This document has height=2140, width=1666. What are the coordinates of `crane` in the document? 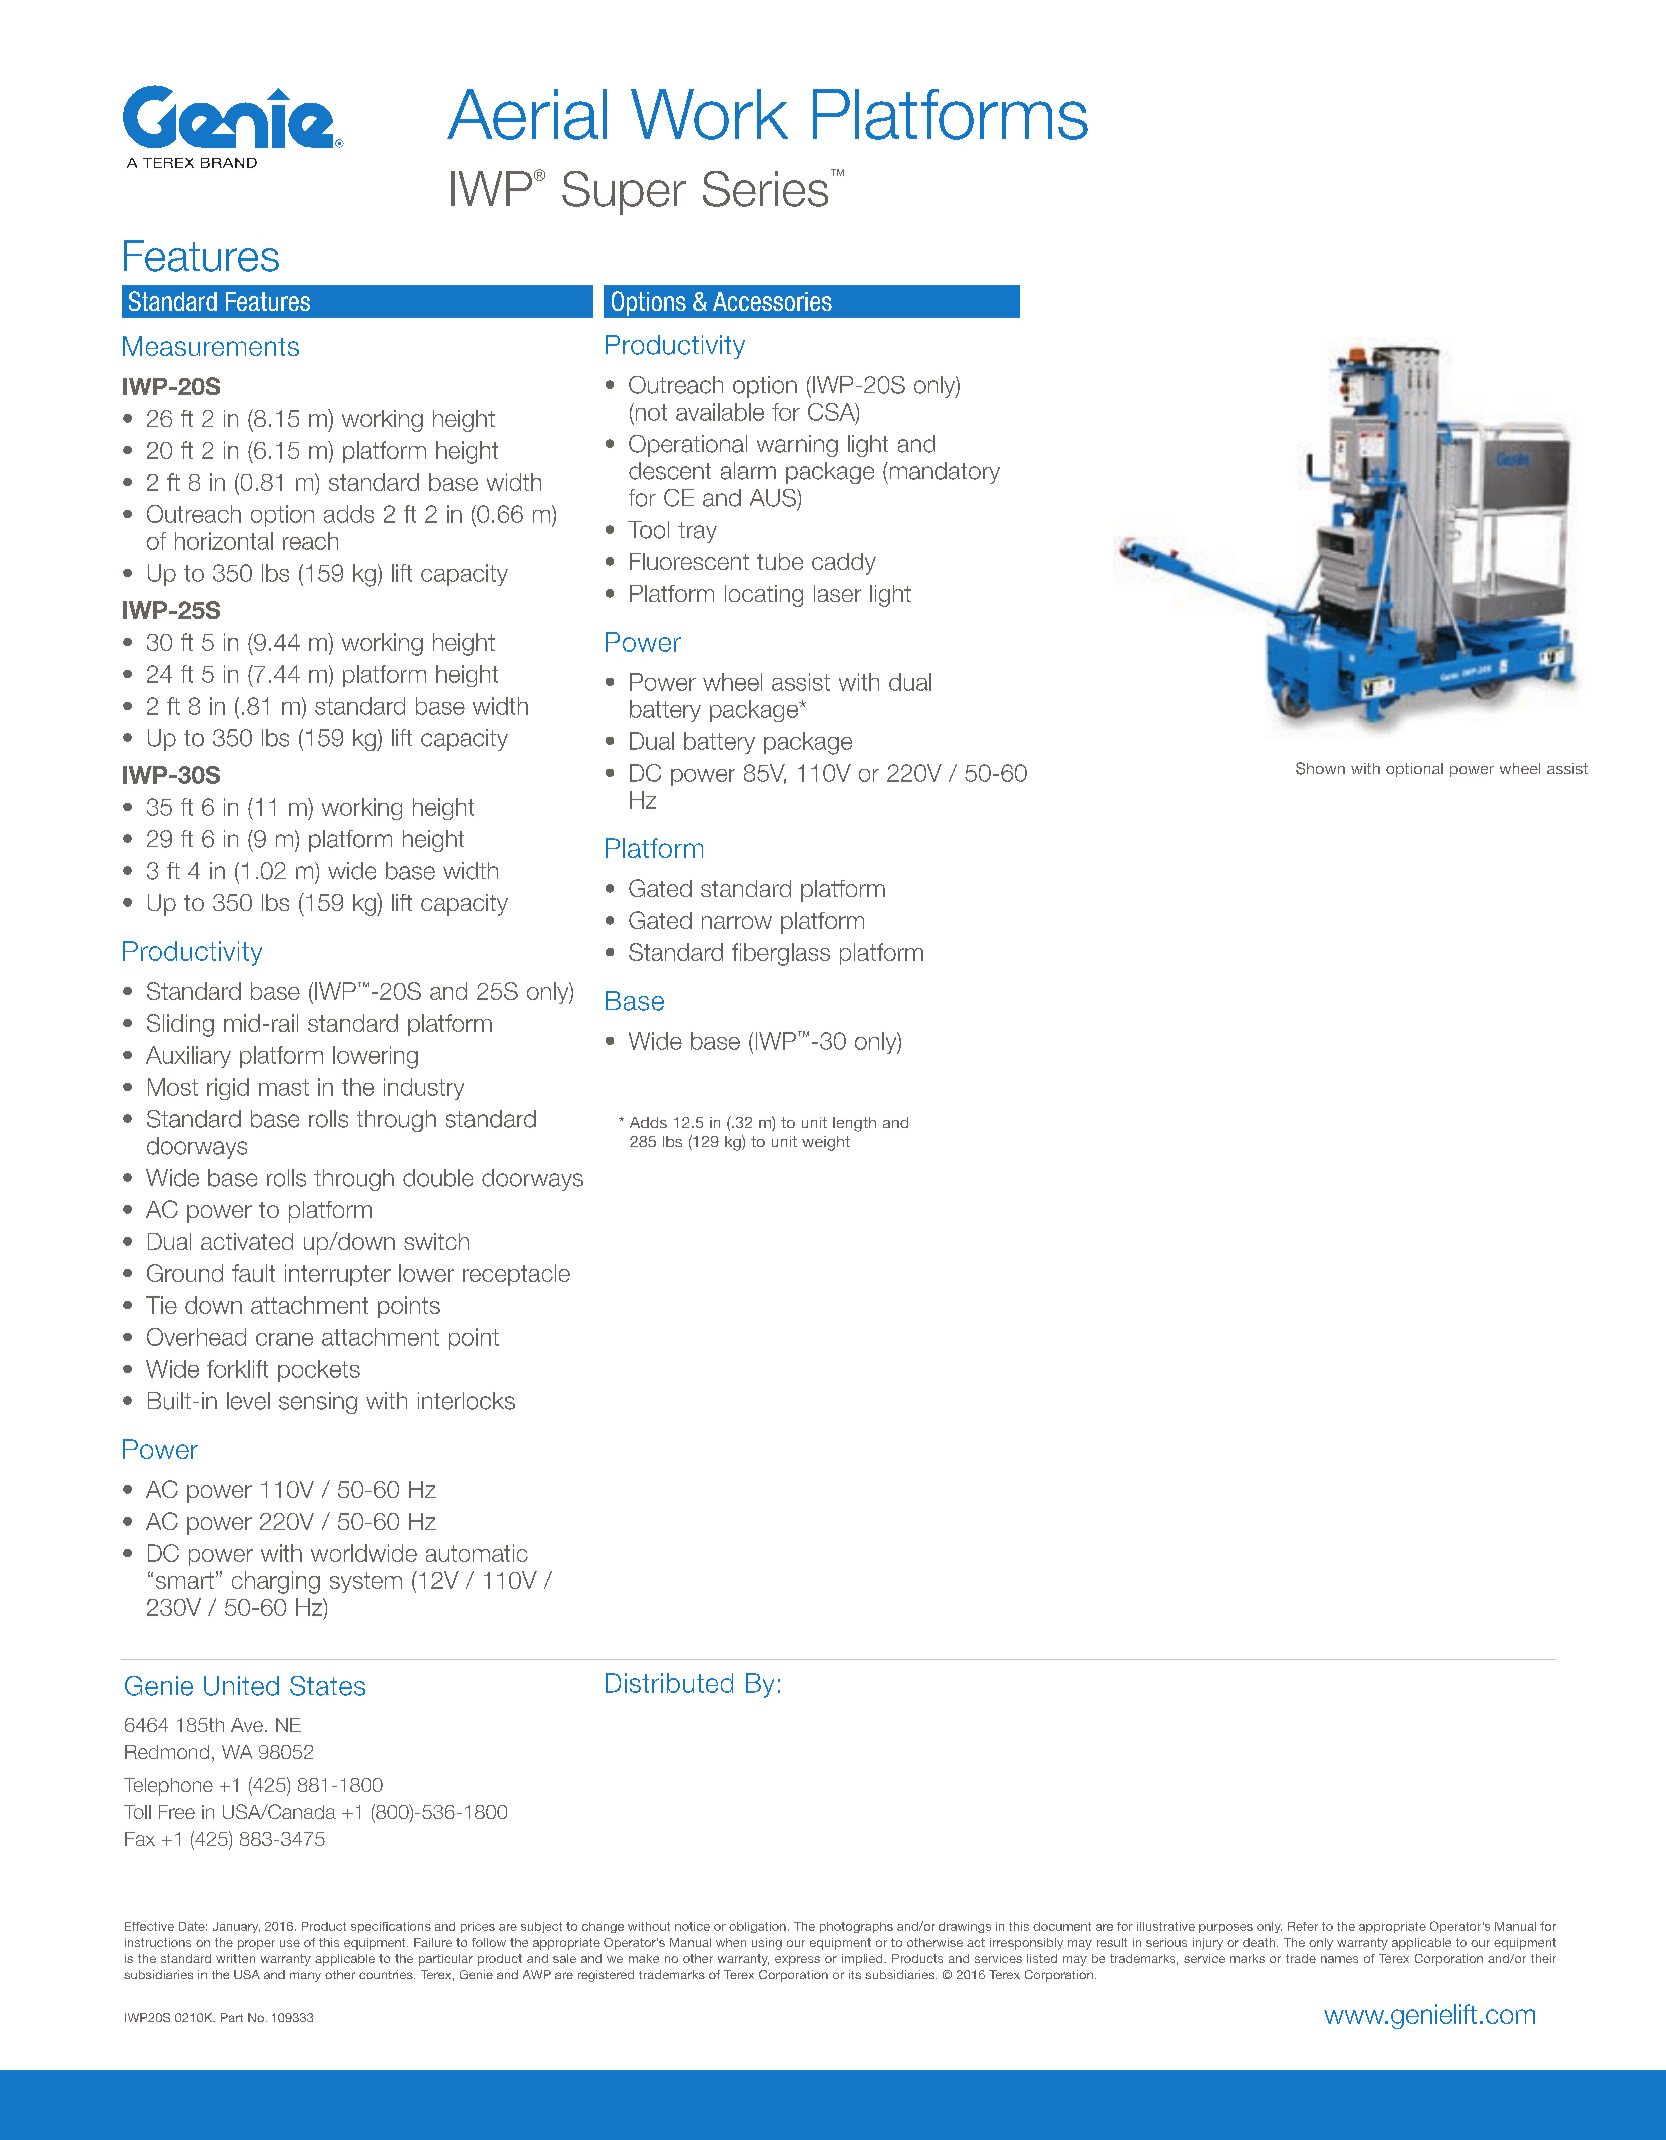 It's located at (284, 1339).
